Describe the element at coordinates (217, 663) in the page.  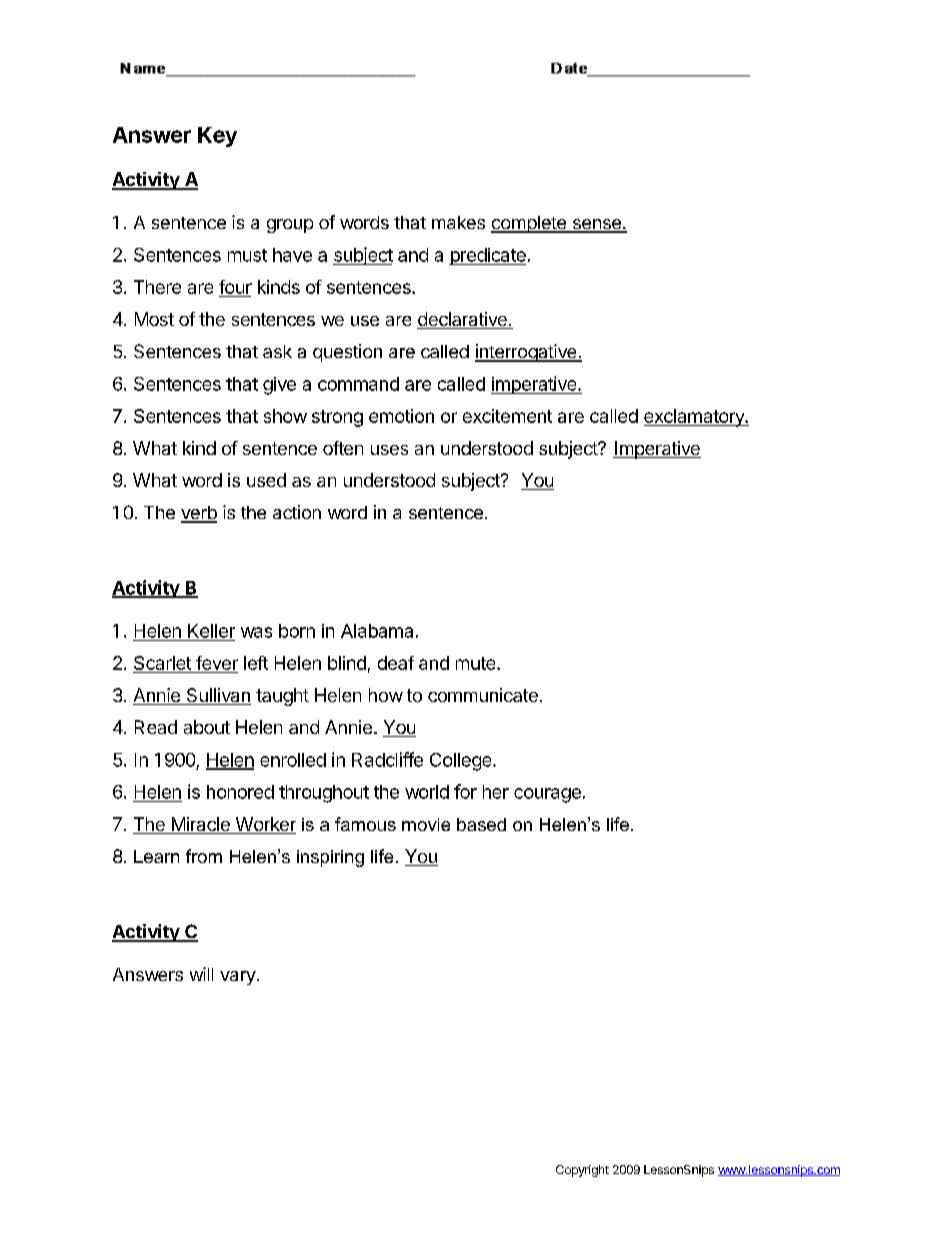
I see `fever` at that location.
